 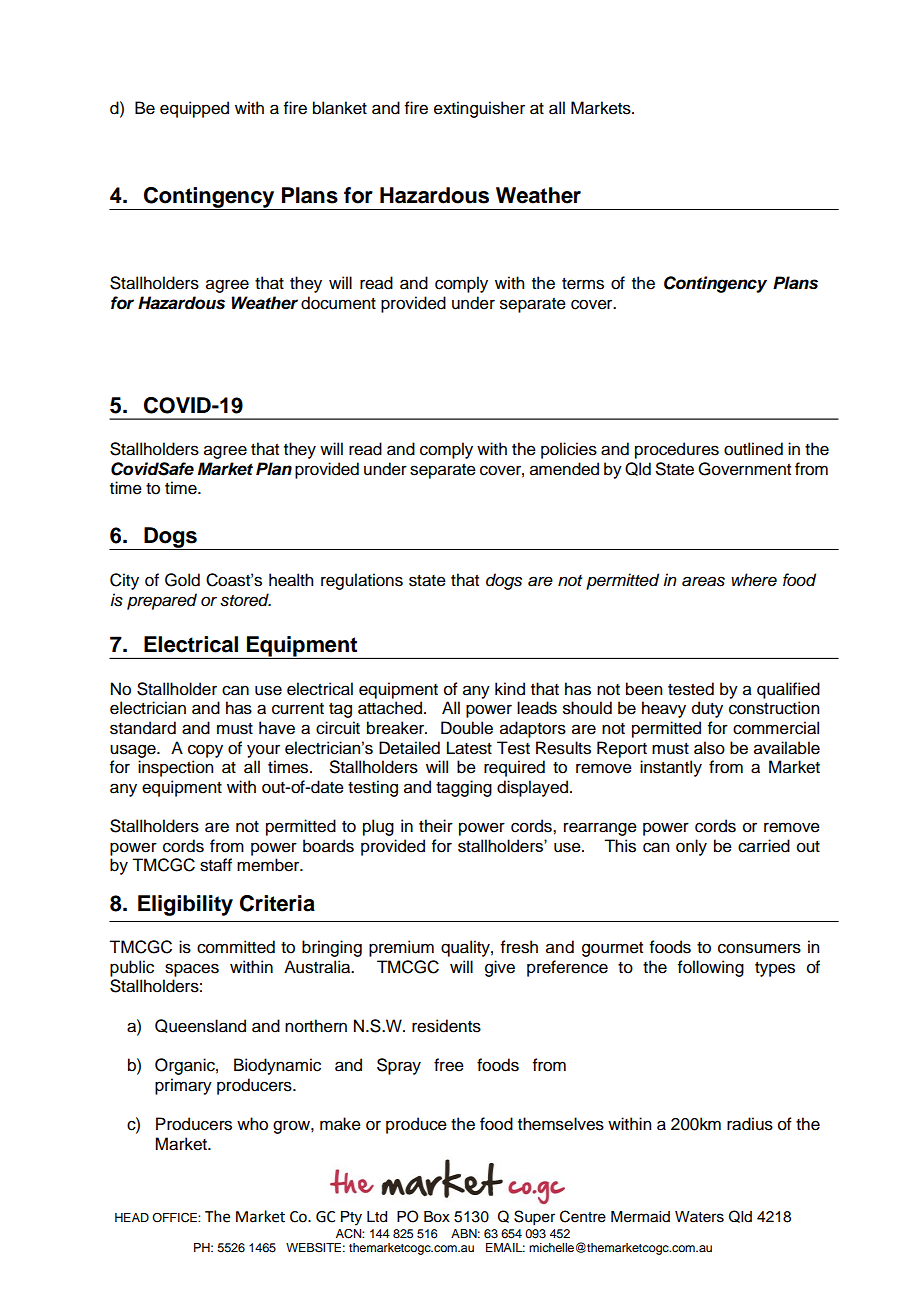 What do you see at coordinates (569, 450) in the document?
I see `policies` at bounding box center [569, 450].
